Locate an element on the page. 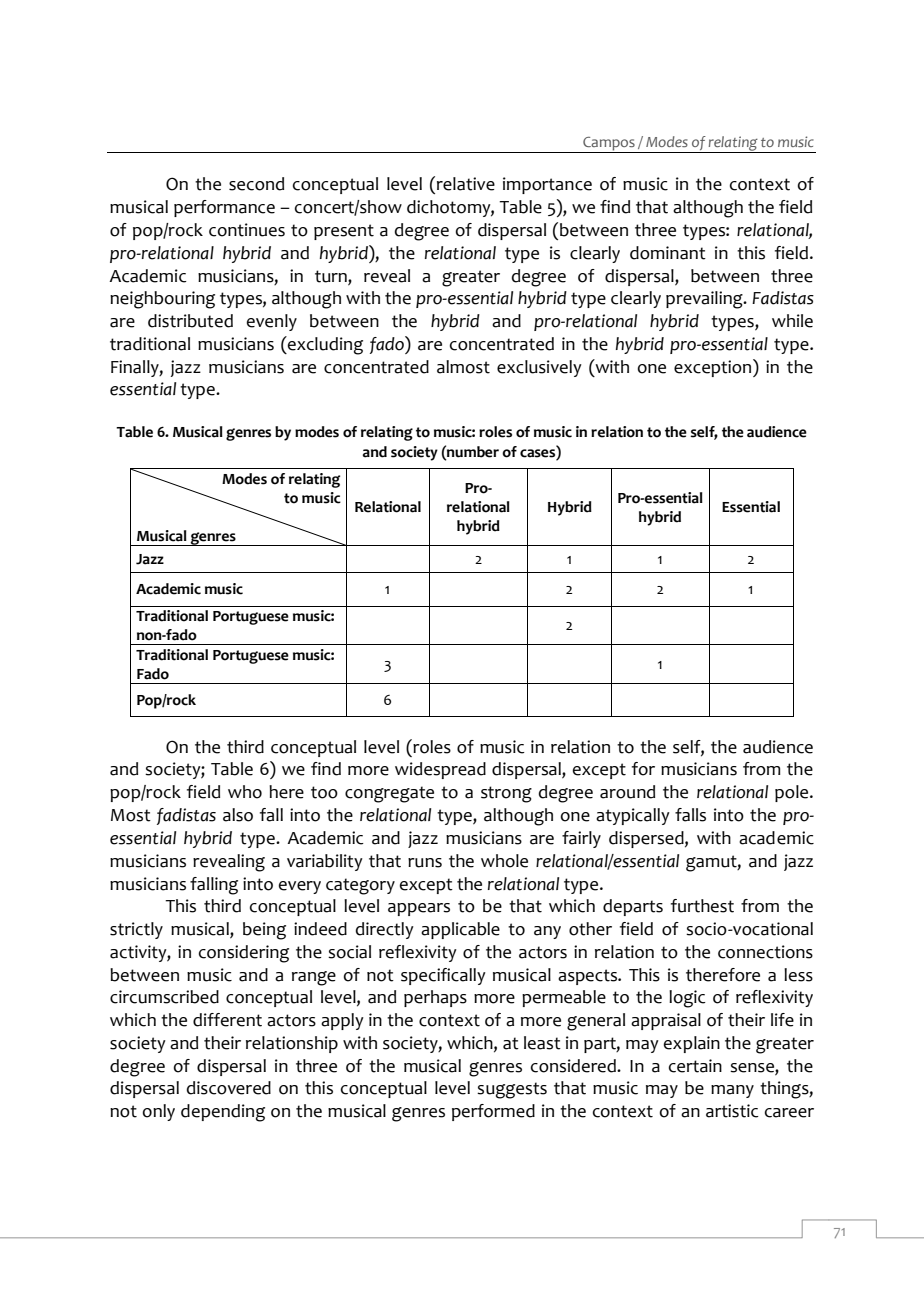  widespread is located at coordinates (440, 770).
